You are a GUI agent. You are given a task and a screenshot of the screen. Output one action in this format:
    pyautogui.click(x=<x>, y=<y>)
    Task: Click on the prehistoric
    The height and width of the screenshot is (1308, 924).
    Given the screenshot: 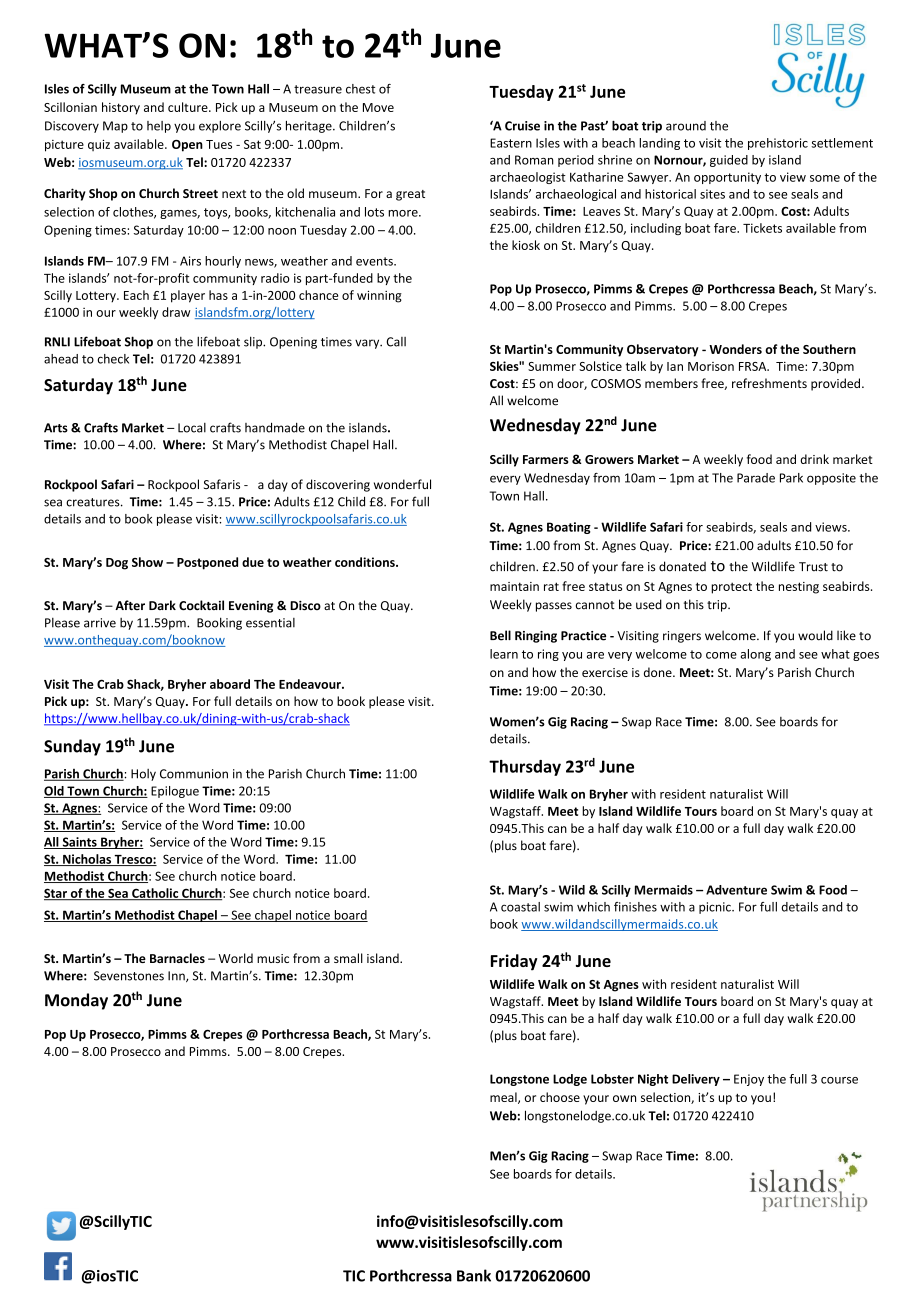 What is the action you would take?
    pyautogui.click(x=778, y=144)
